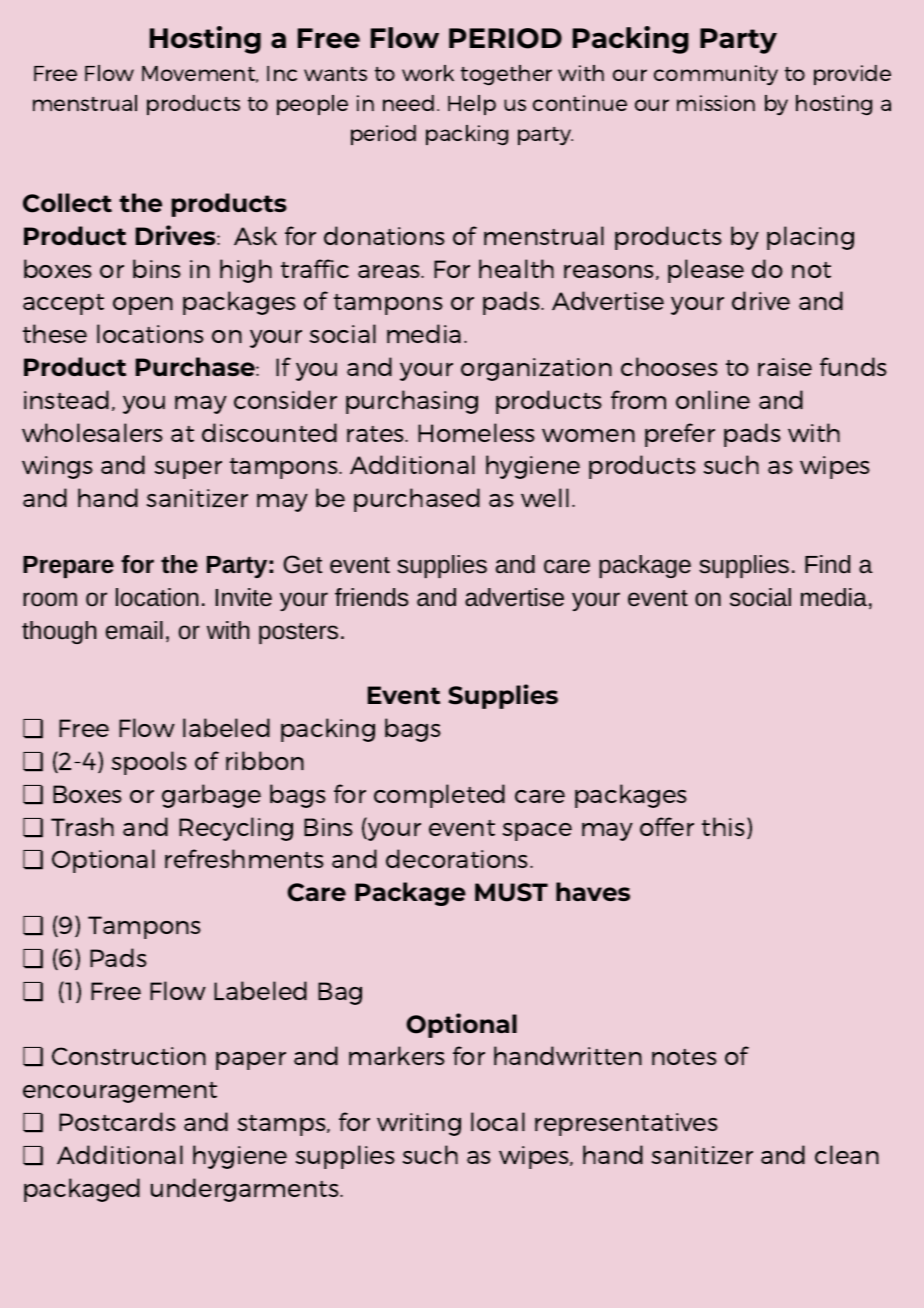  I want to click on Help, so click(472, 105).
